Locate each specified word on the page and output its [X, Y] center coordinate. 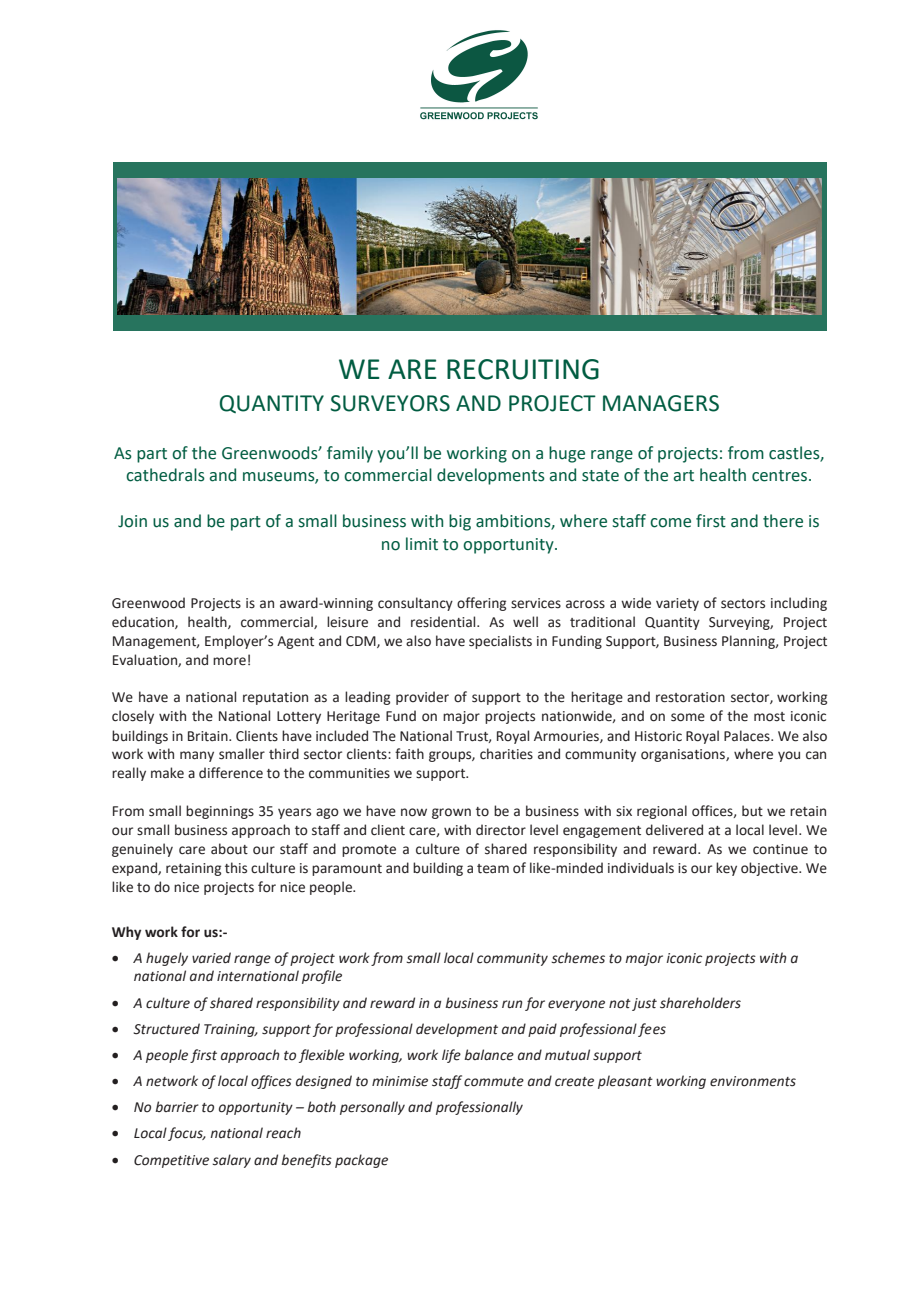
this [236, 868]
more [229, 661]
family [350, 454]
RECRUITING [523, 369]
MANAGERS [661, 403]
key [726, 869]
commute [494, 1082]
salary [231, 1161]
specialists [500, 642]
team [493, 869]
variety [677, 604]
